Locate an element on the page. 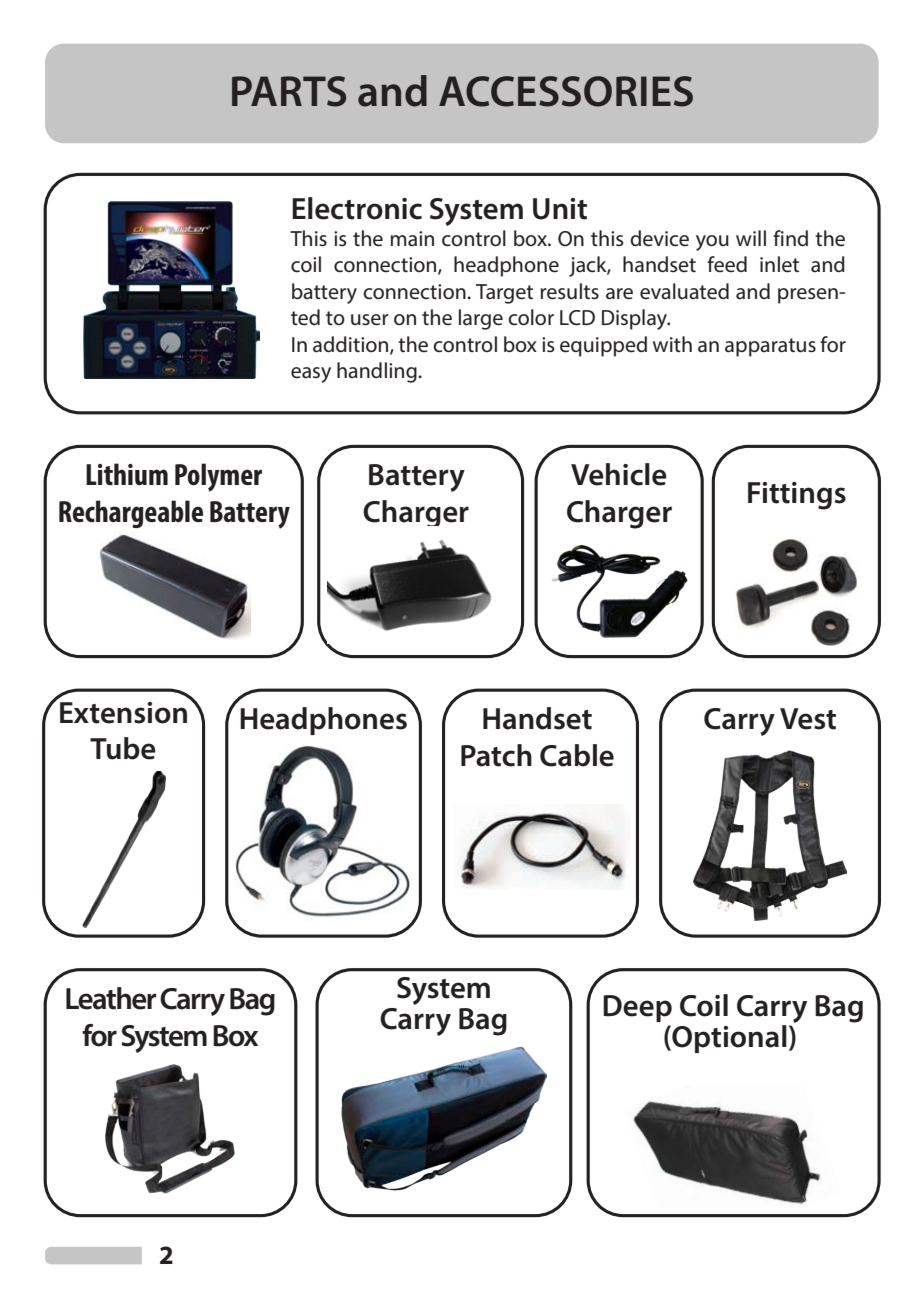  will is located at coordinates (751, 238).
